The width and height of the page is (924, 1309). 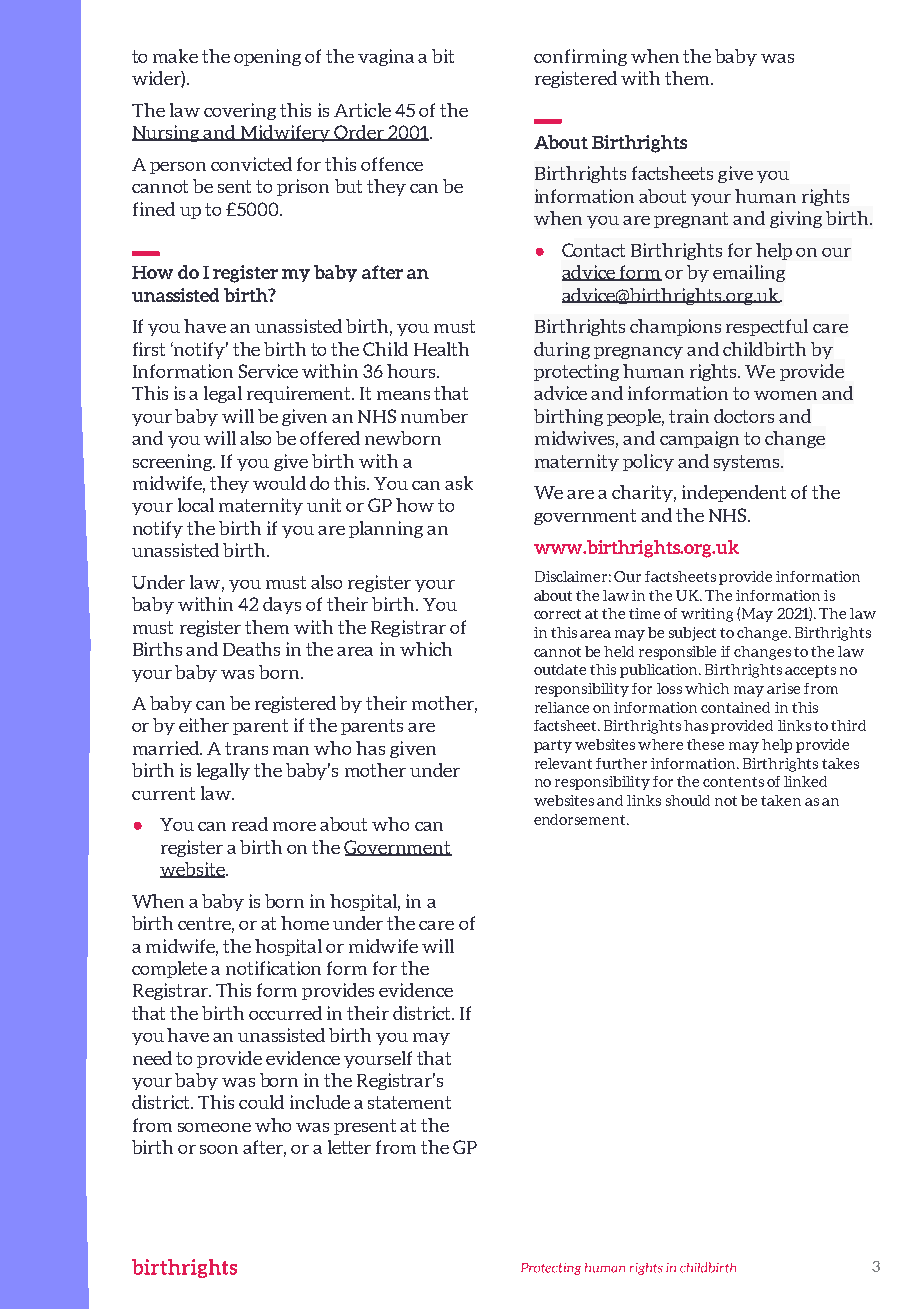 What do you see at coordinates (282, 605) in the page?
I see `days` at bounding box center [282, 605].
